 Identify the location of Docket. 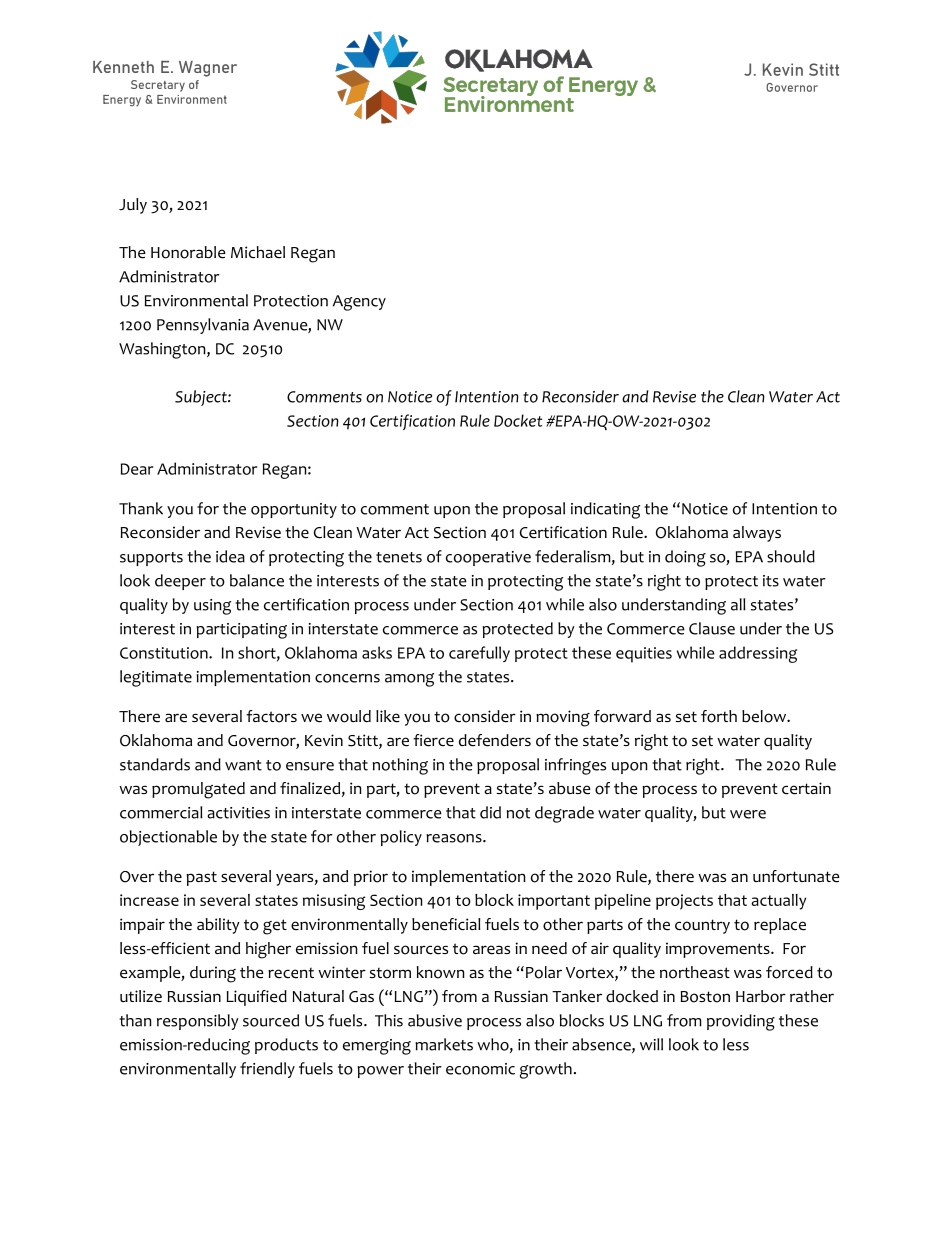
(518, 420).
